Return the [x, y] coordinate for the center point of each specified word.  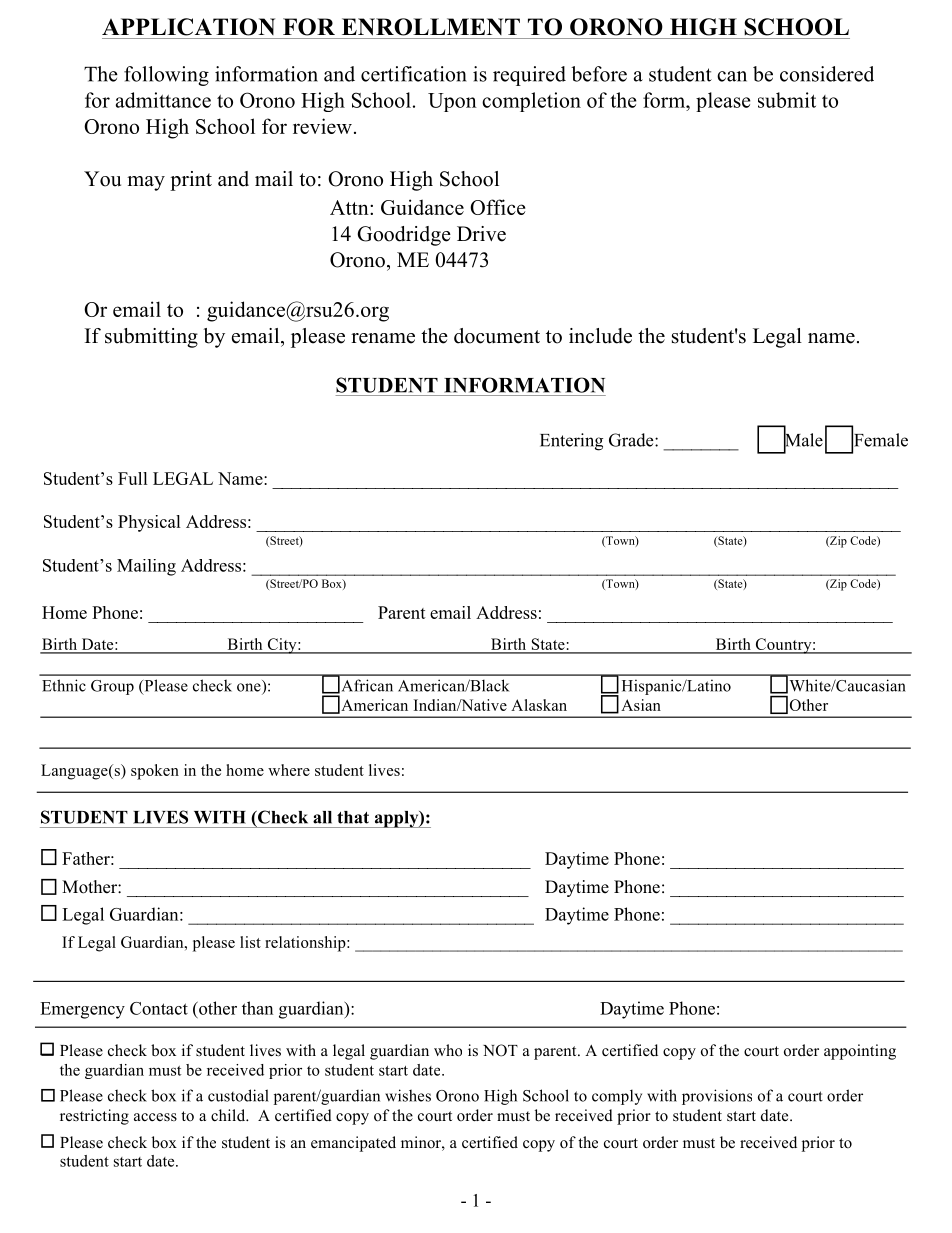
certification [414, 74]
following [166, 76]
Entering [571, 442]
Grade [632, 440]
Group [112, 687]
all [322, 817]
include [600, 336]
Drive [481, 234]
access [155, 1117]
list [250, 942]
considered [827, 74]
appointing [860, 1052]
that [353, 817]
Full [133, 478]
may [146, 183]
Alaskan [539, 705]
